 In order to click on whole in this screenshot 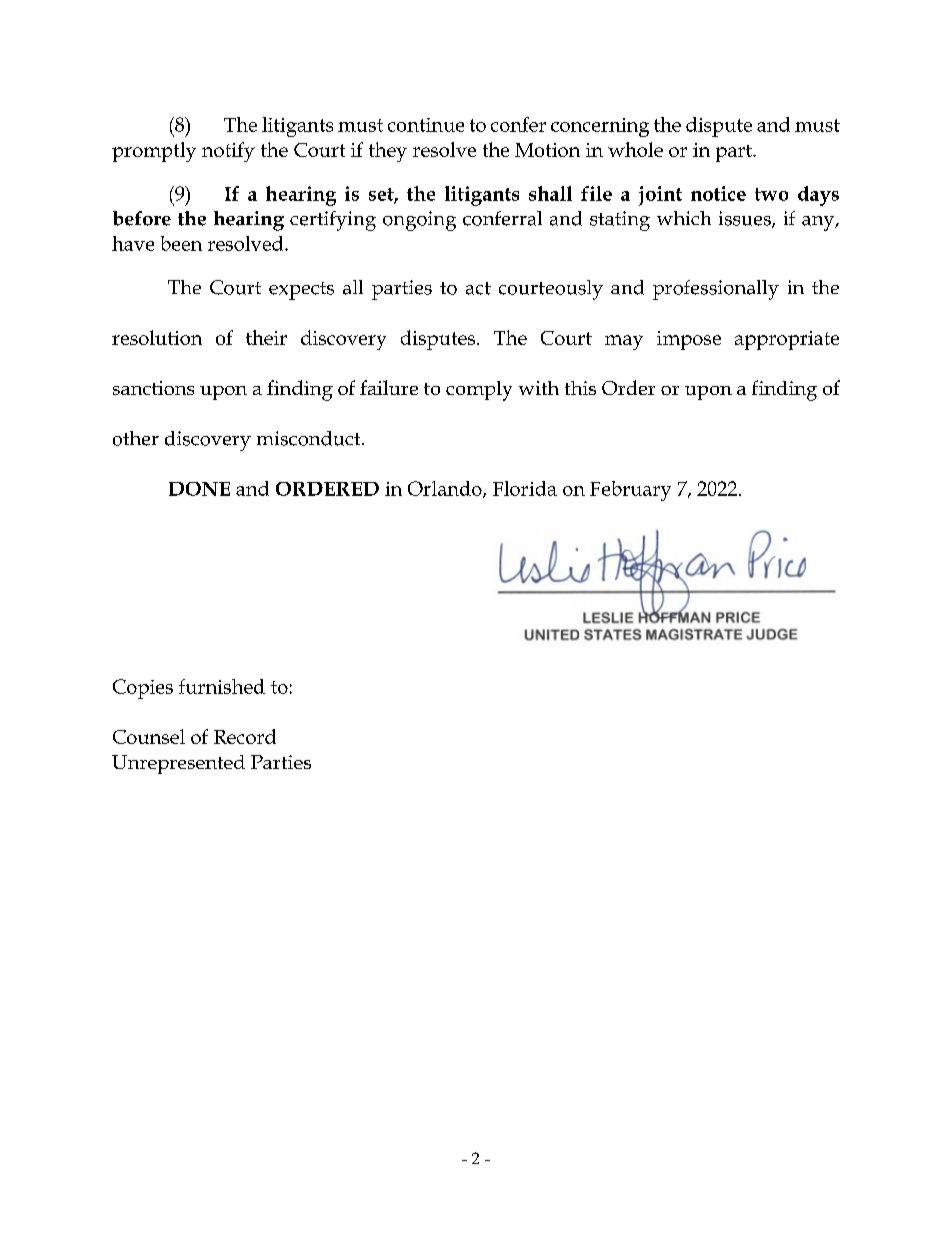, I will do `click(635, 149)`.
